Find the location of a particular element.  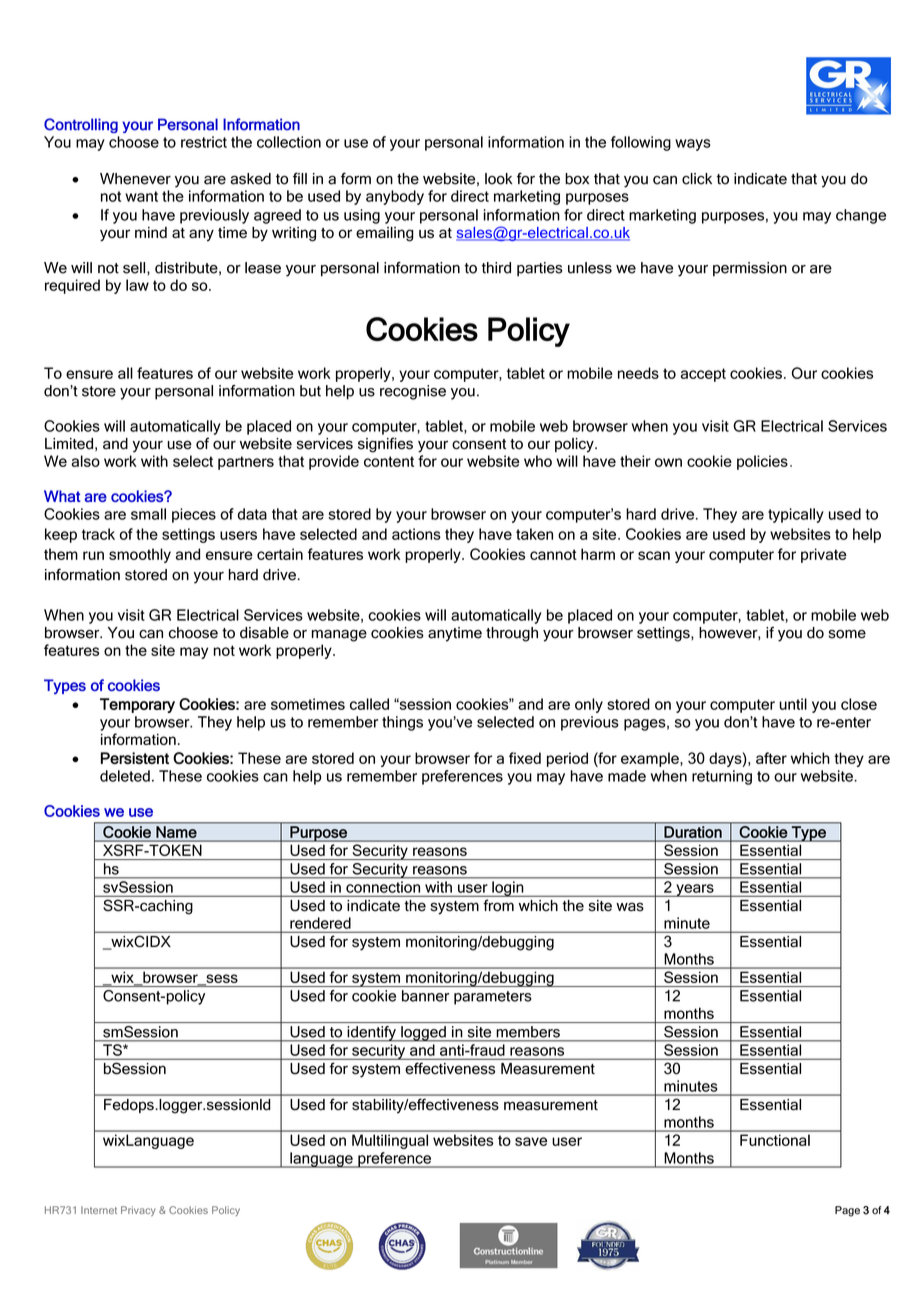

years is located at coordinates (695, 890).
